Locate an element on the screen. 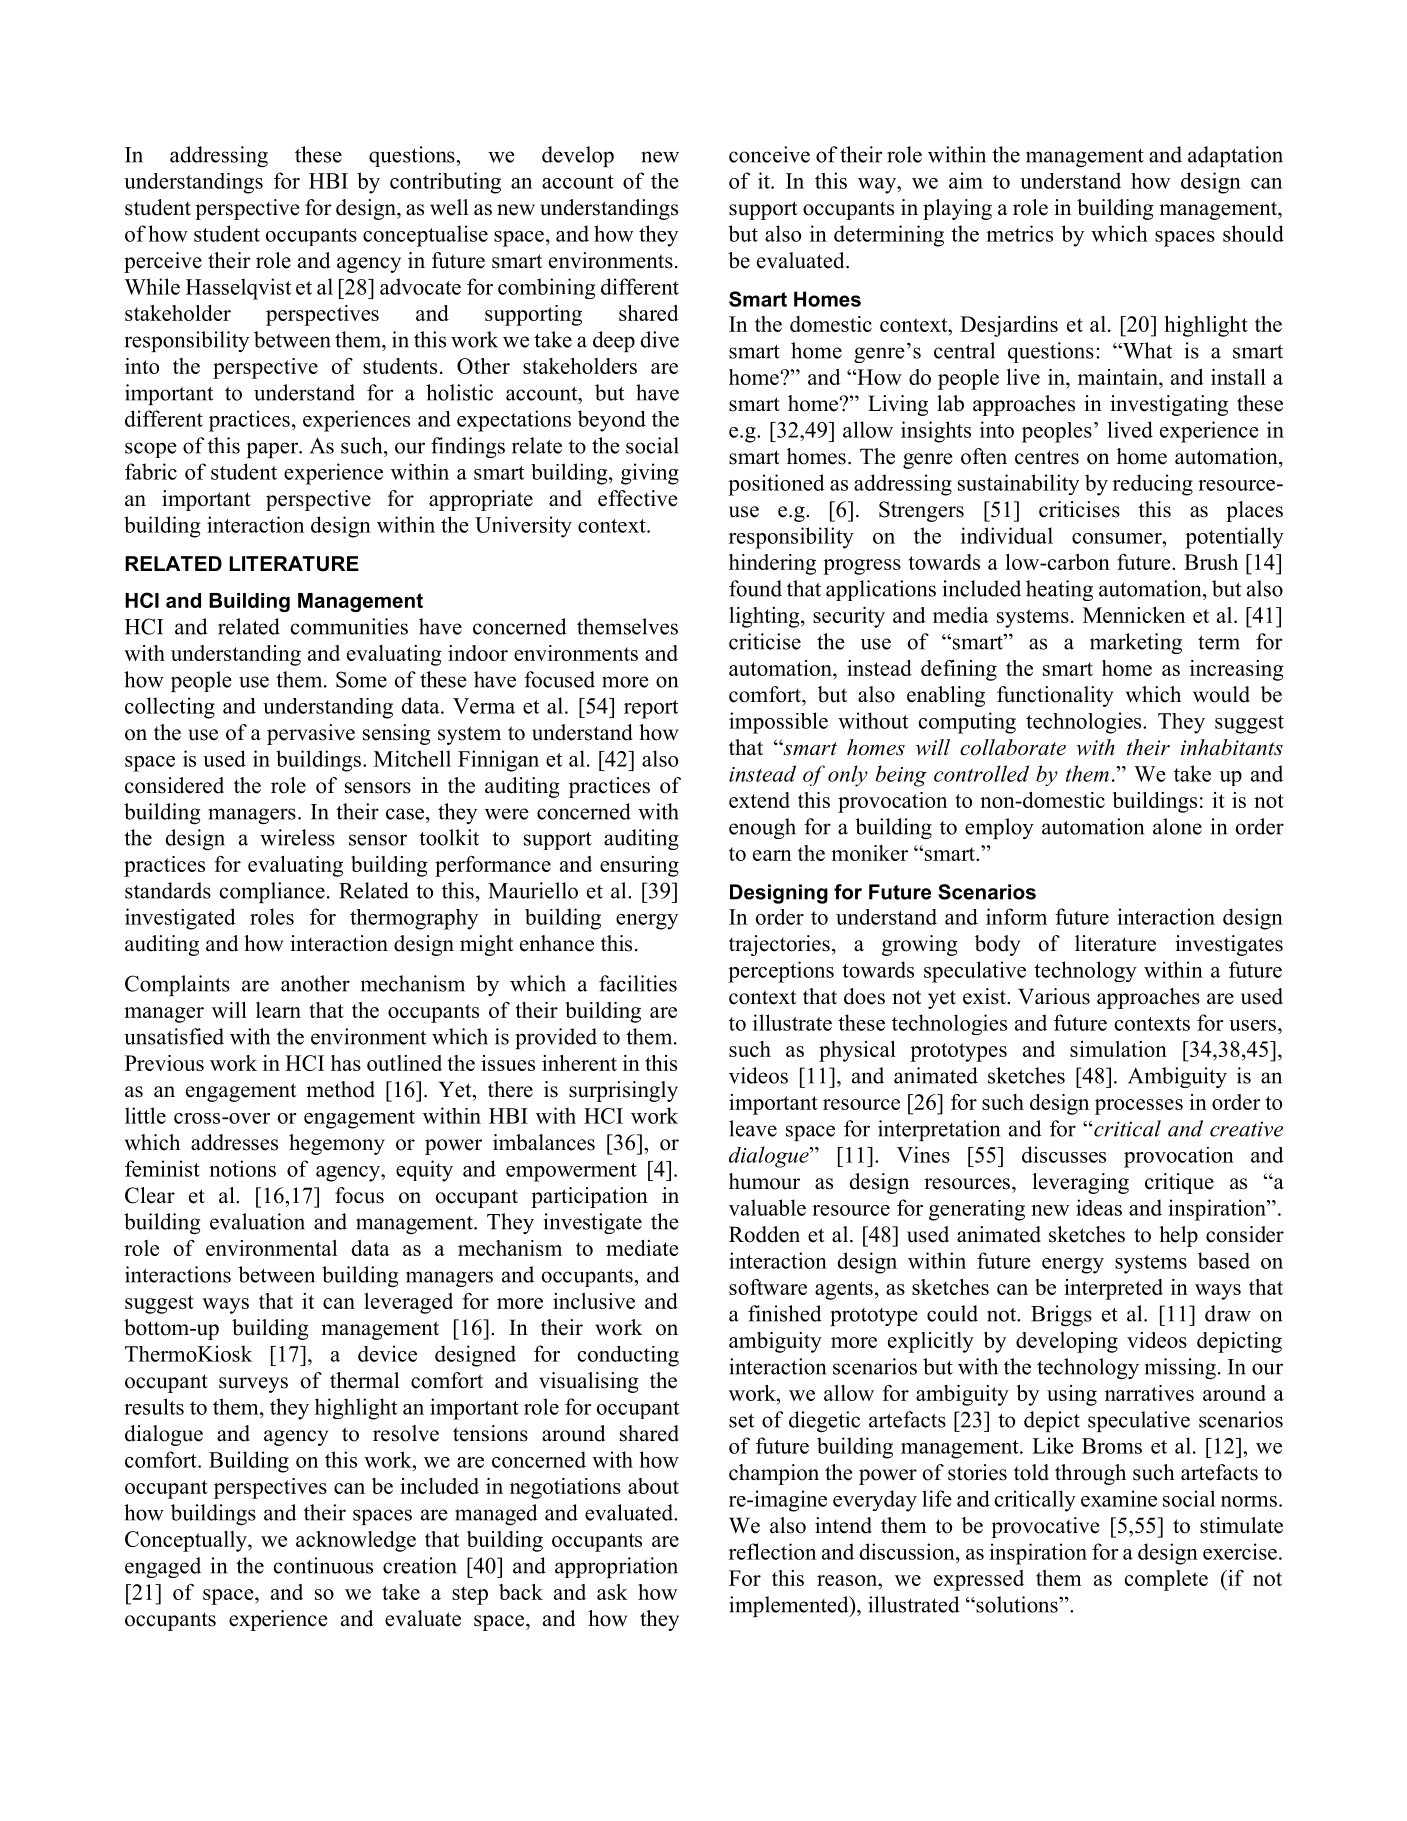 The width and height of the screenshot is (1407, 1821). marketing is located at coordinates (1136, 643).
